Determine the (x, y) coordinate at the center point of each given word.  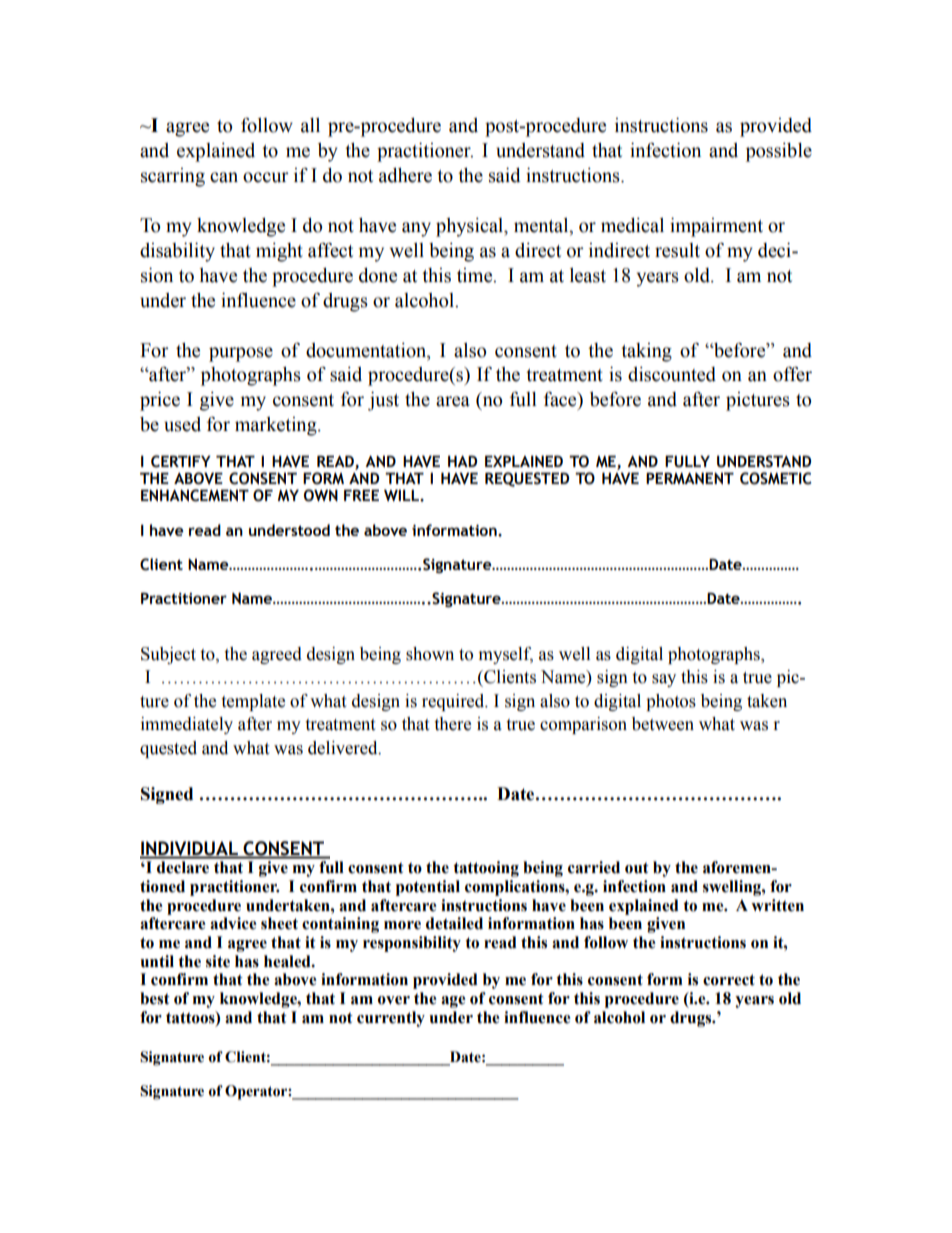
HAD (462, 461)
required (454, 702)
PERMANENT (690, 478)
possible (779, 152)
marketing (277, 426)
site (218, 961)
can (224, 177)
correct (729, 980)
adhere (405, 175)
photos (671, 702)
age (453, 1002)
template (253, 702)
